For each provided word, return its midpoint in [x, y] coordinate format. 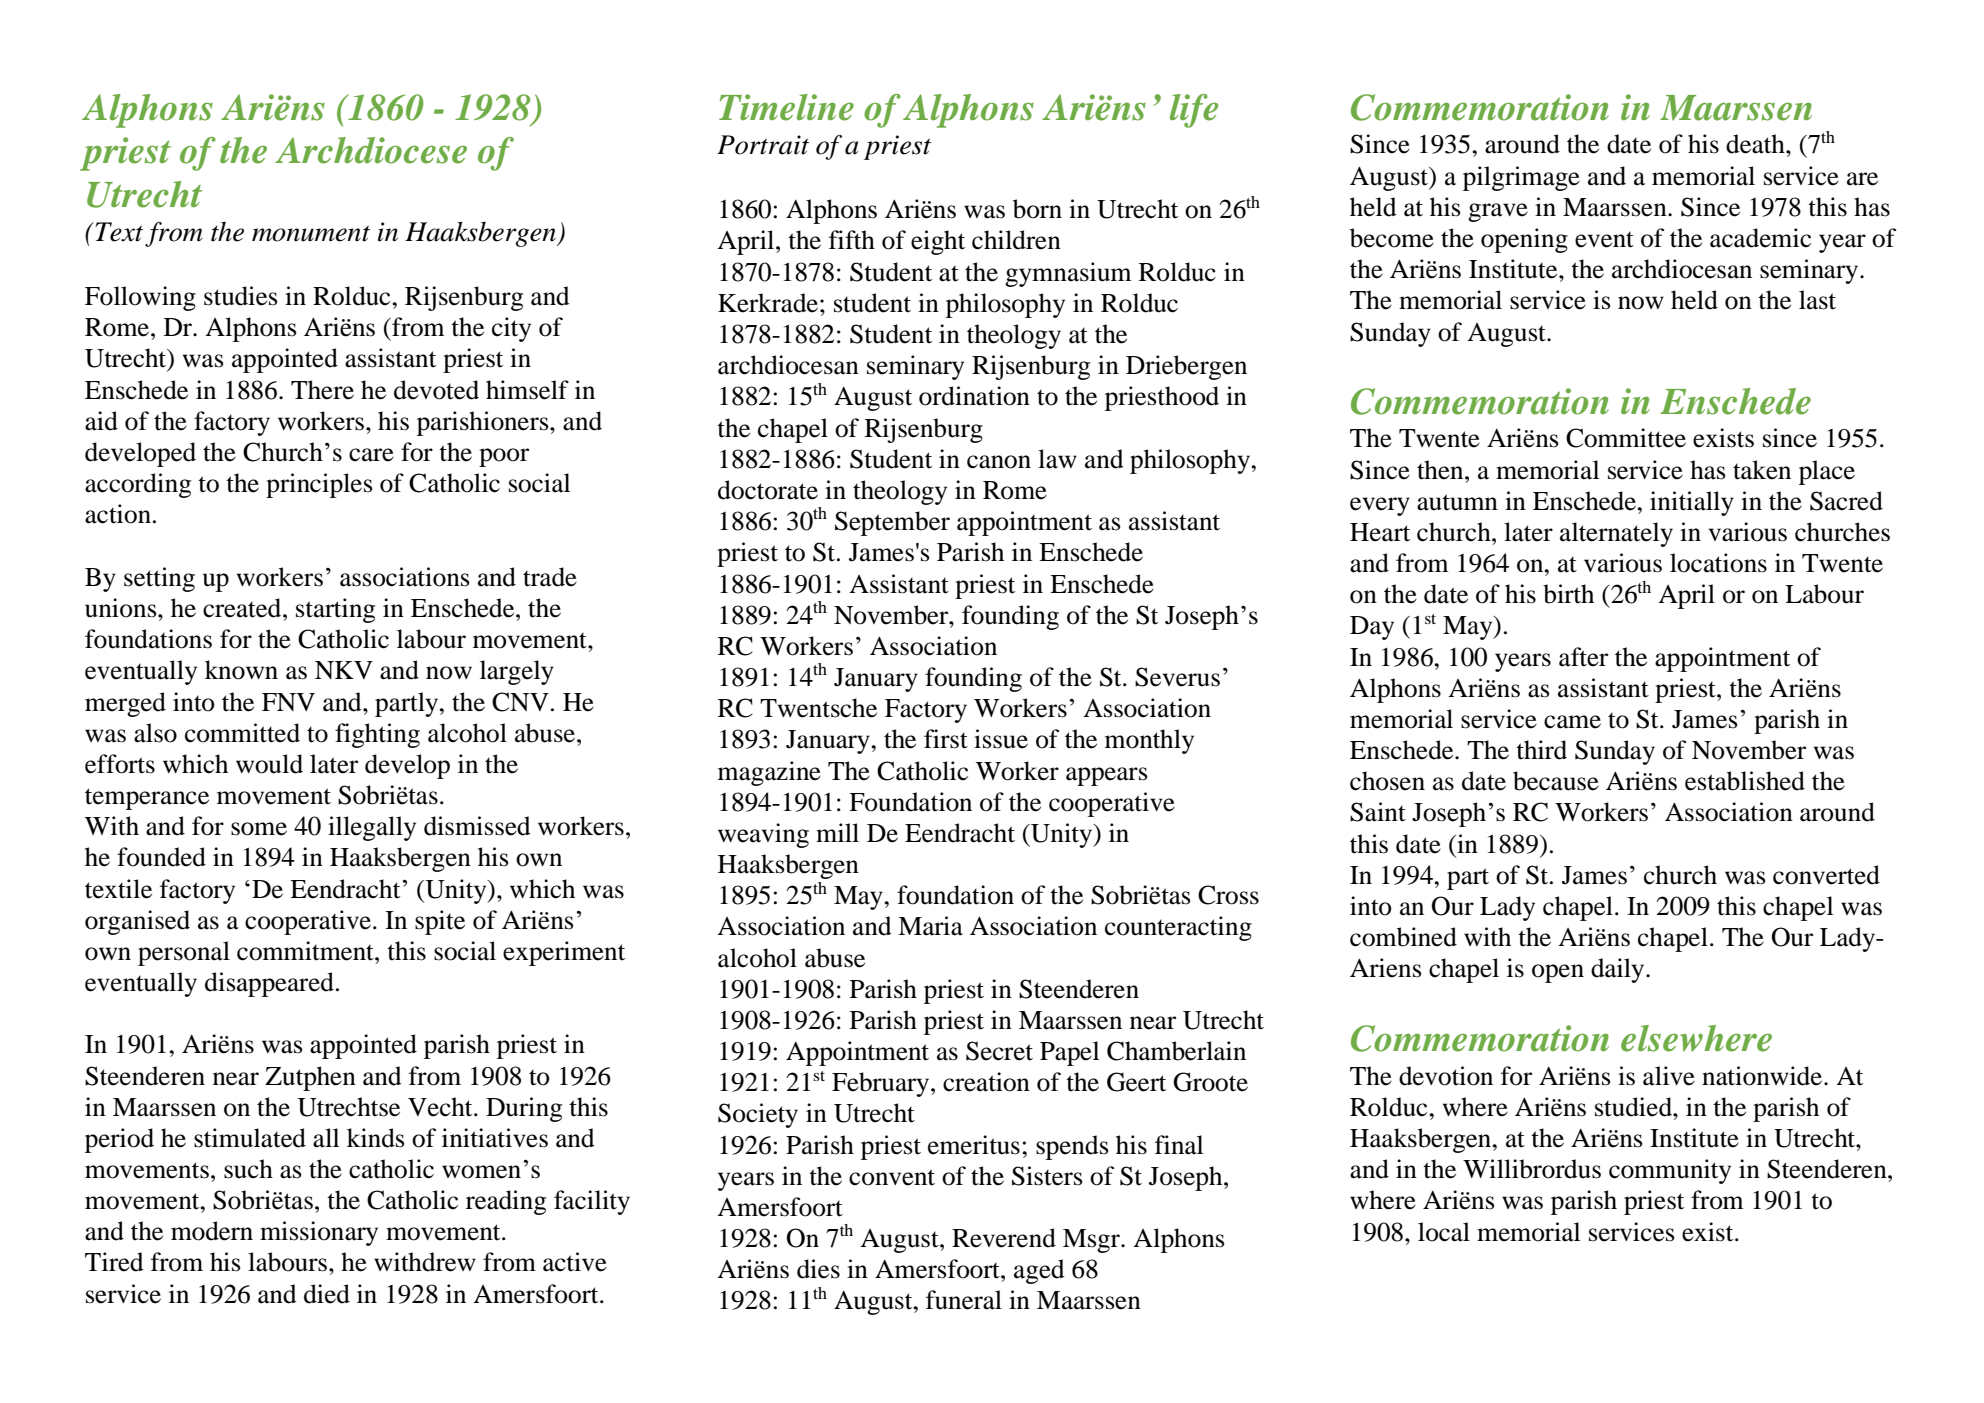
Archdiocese [371, 150]
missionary [319, 1233]
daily [1619, 970]
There [322, 390]
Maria [930, 926]
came [1572, 722]
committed [242, 733]
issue [1001, 739]
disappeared [269, 984]
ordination [974, 396]
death [1756, 144]
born [1037, 209]
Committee [1626, 438]
